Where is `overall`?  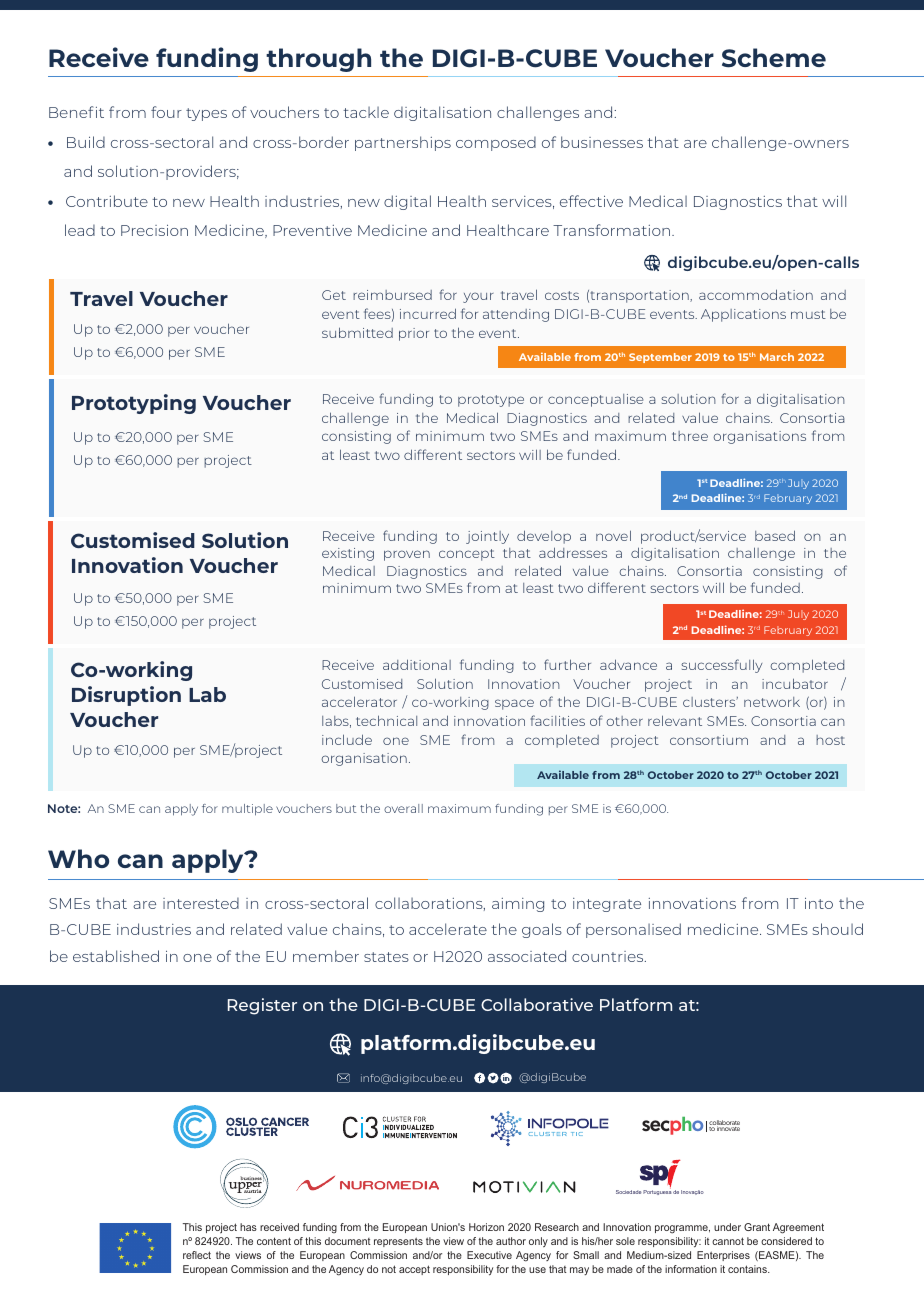
overall is located at coordinates (403, 808).
